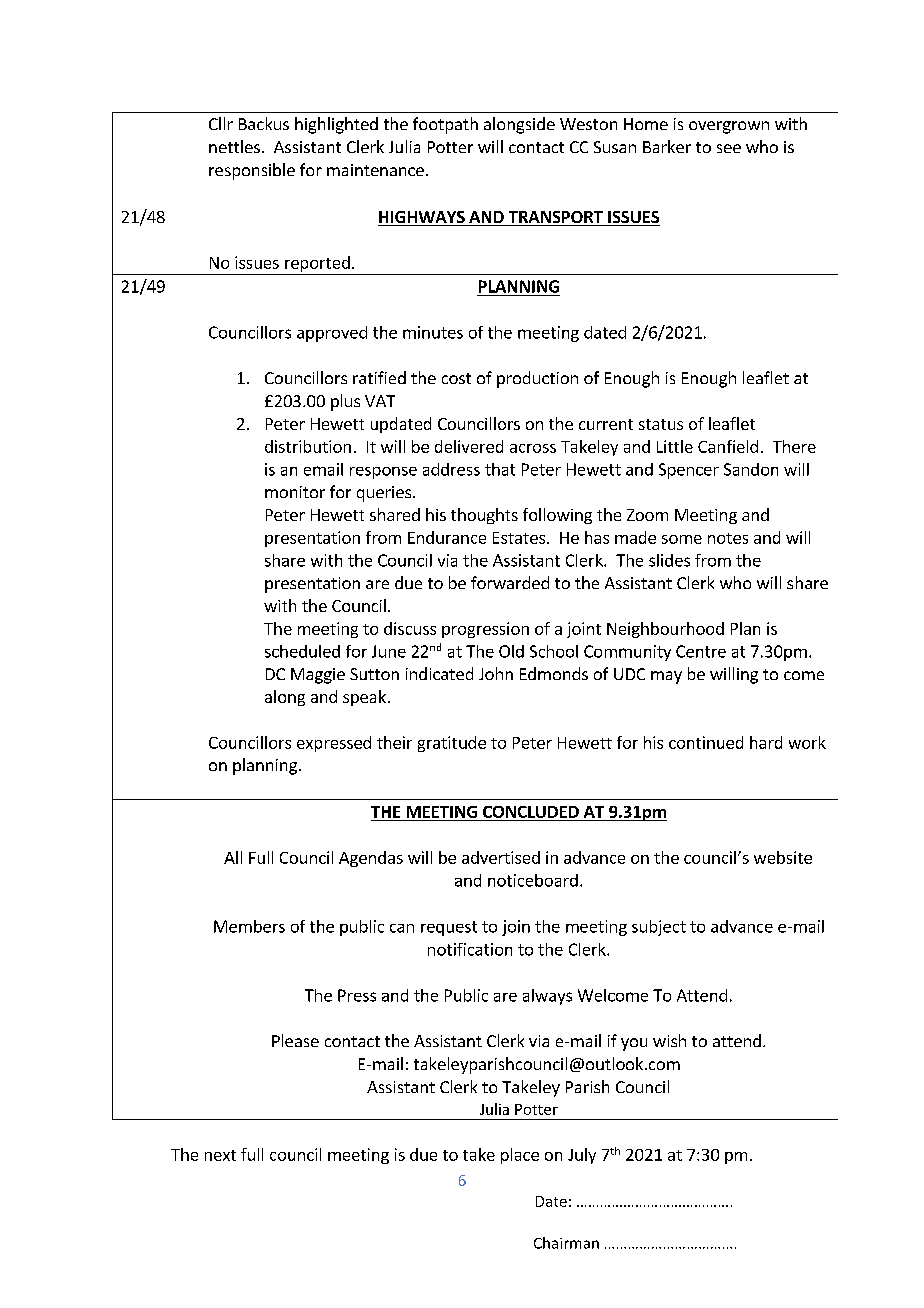 The image size is (924, 1308). What do you see at coordinates (729, 148) in the screenshot?
I see `see` at bounding box center [729, 148].
